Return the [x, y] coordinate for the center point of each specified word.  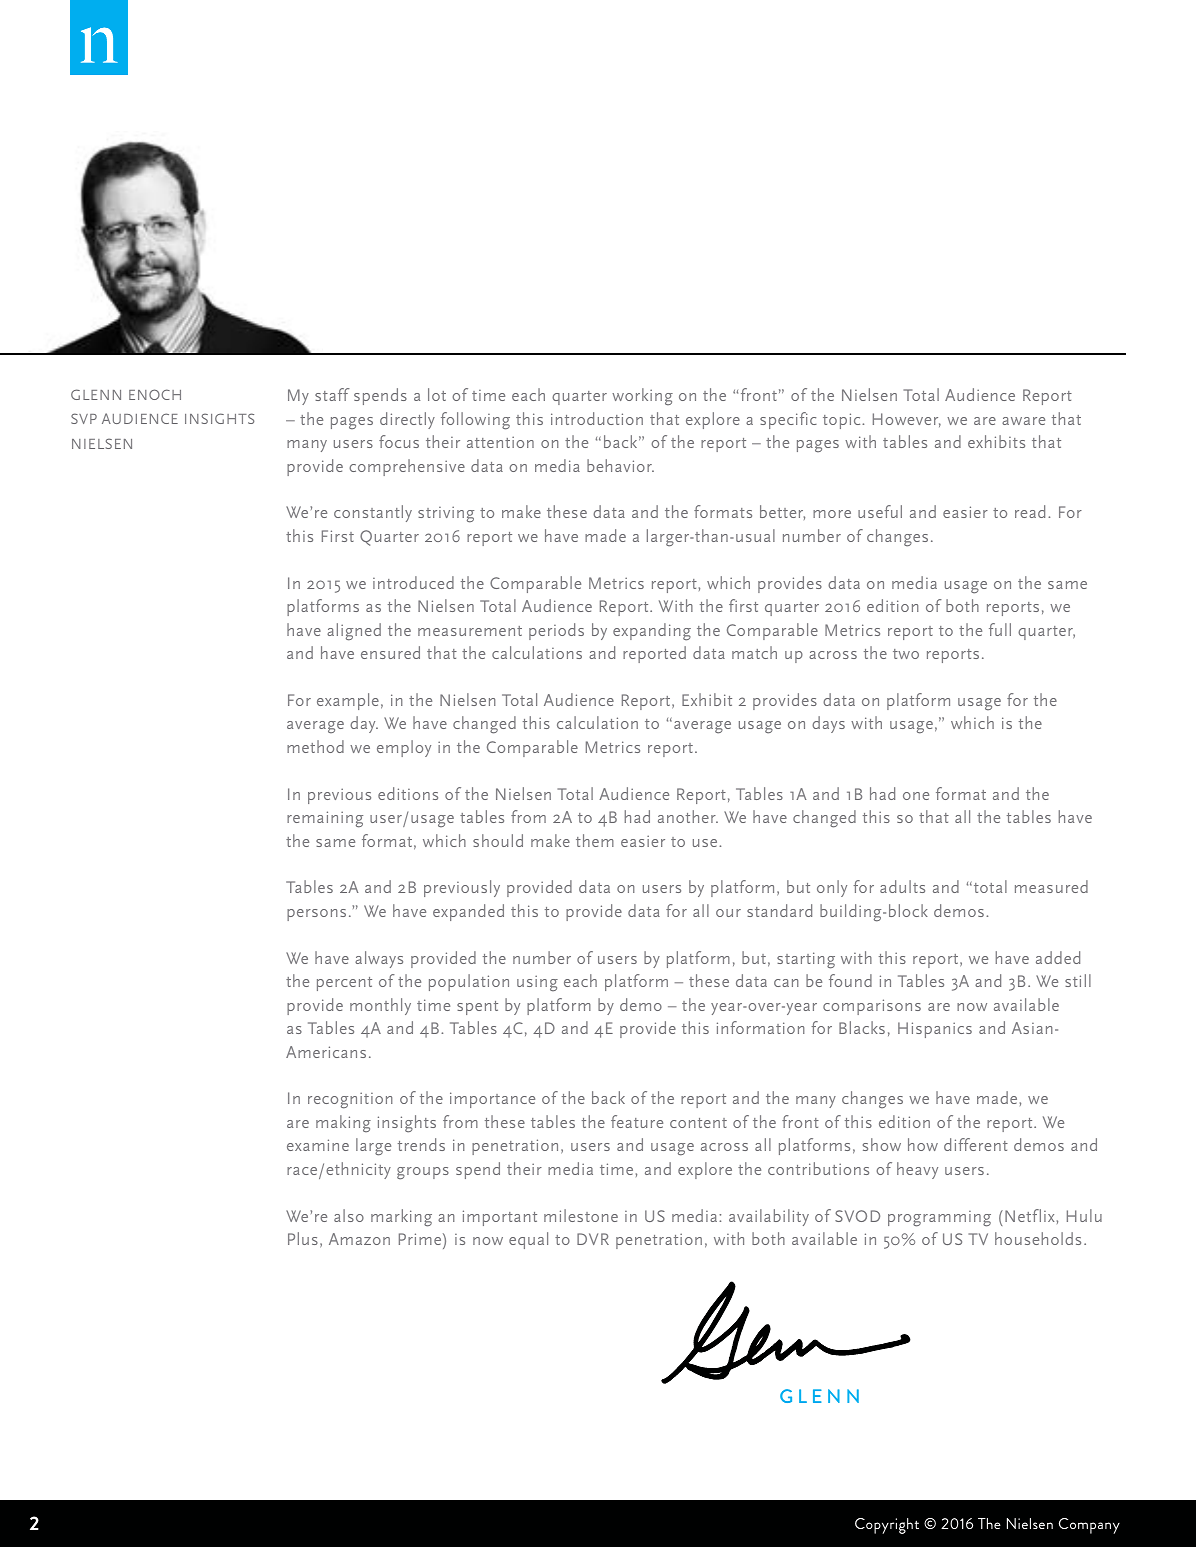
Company [1089, 1526]
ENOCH [155, 394]
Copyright [887, 1526]
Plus [303, 1238]
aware [1023, 421]
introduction [597, 418]
